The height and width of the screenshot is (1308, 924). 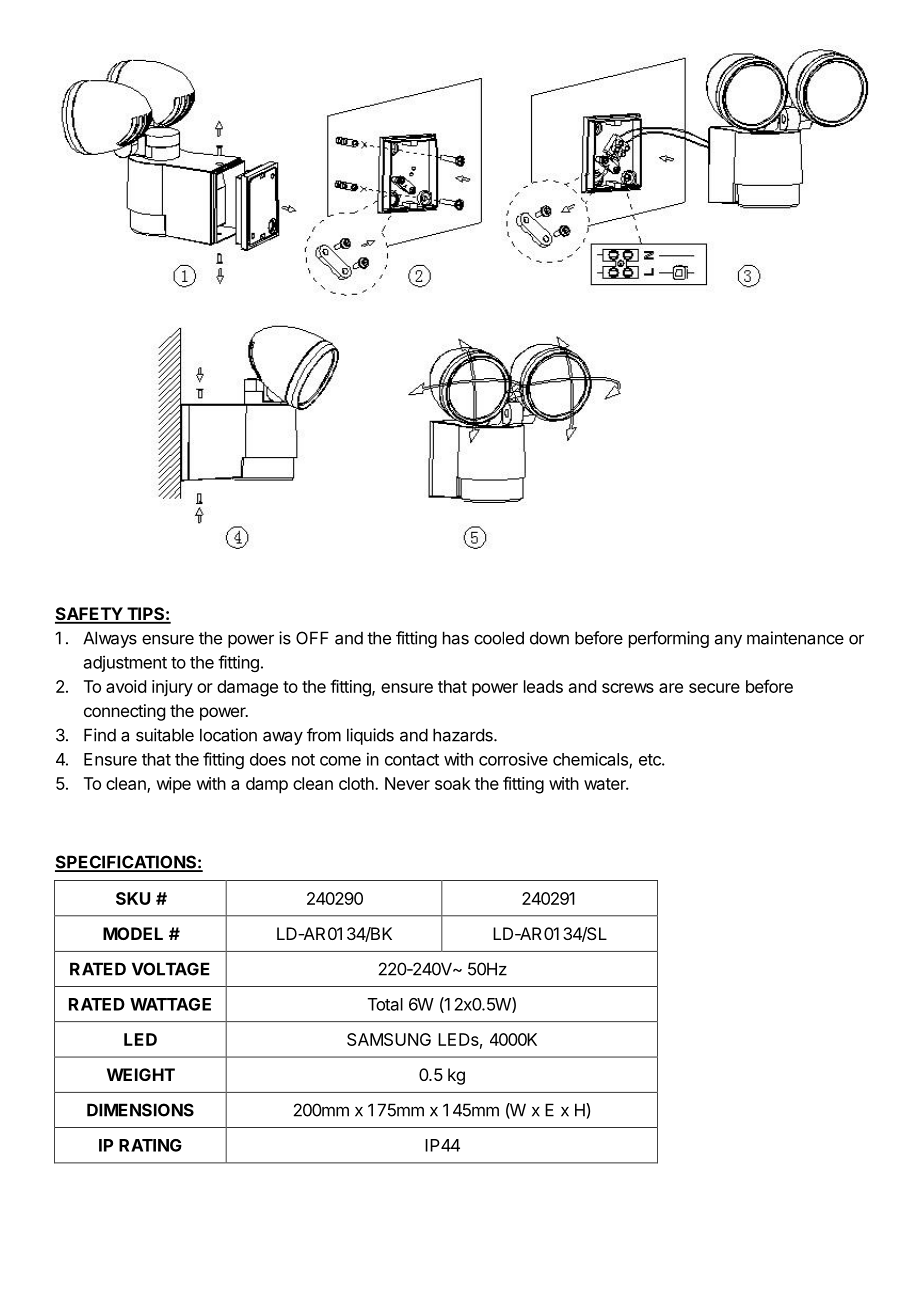 What do you see at coordinates (110, 639) in the screenshot?
I see `Always` at bounding box center [110, 639].
